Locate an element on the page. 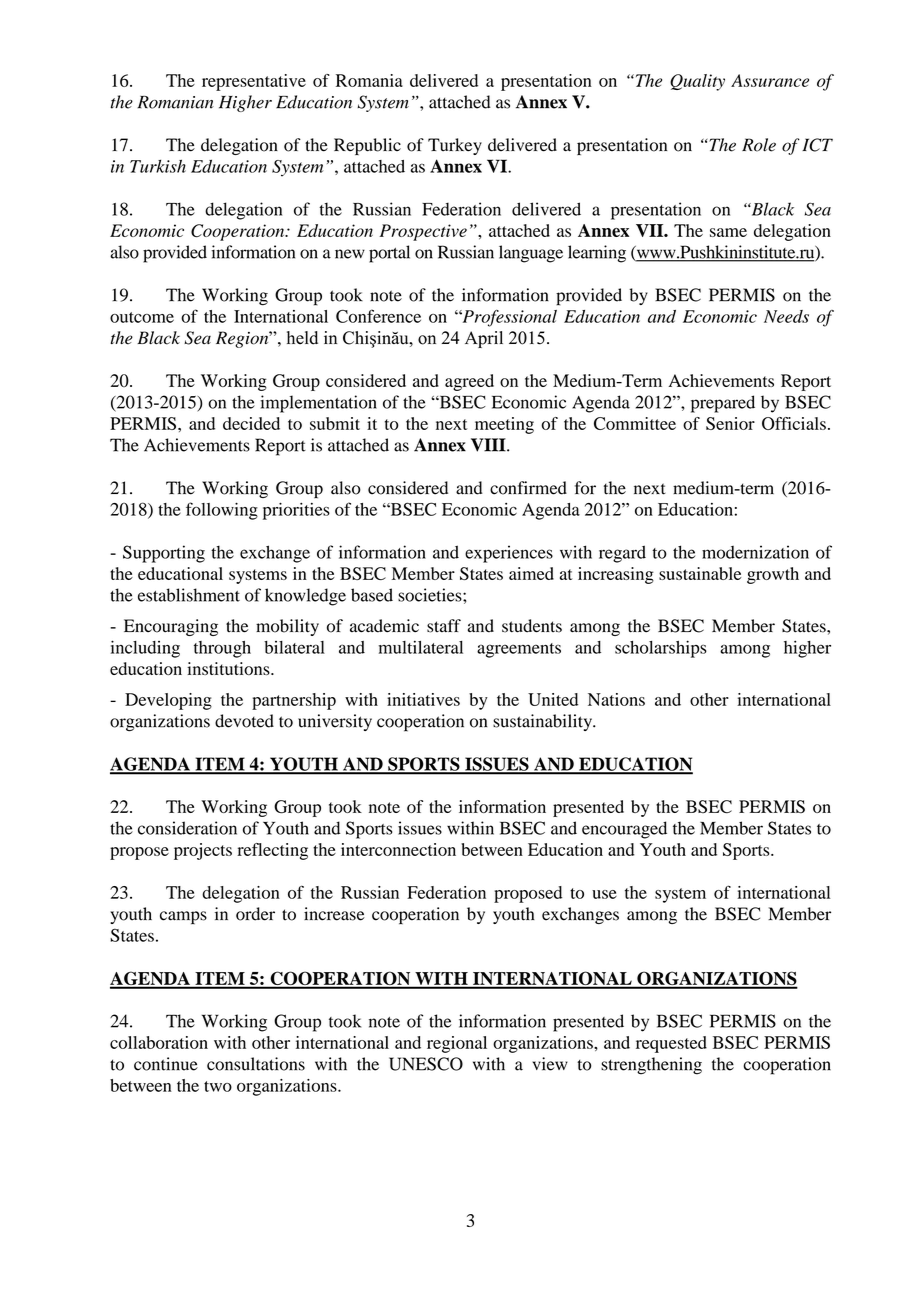 The image size is (924, 1308). April is located at coordinates (484, 339).
